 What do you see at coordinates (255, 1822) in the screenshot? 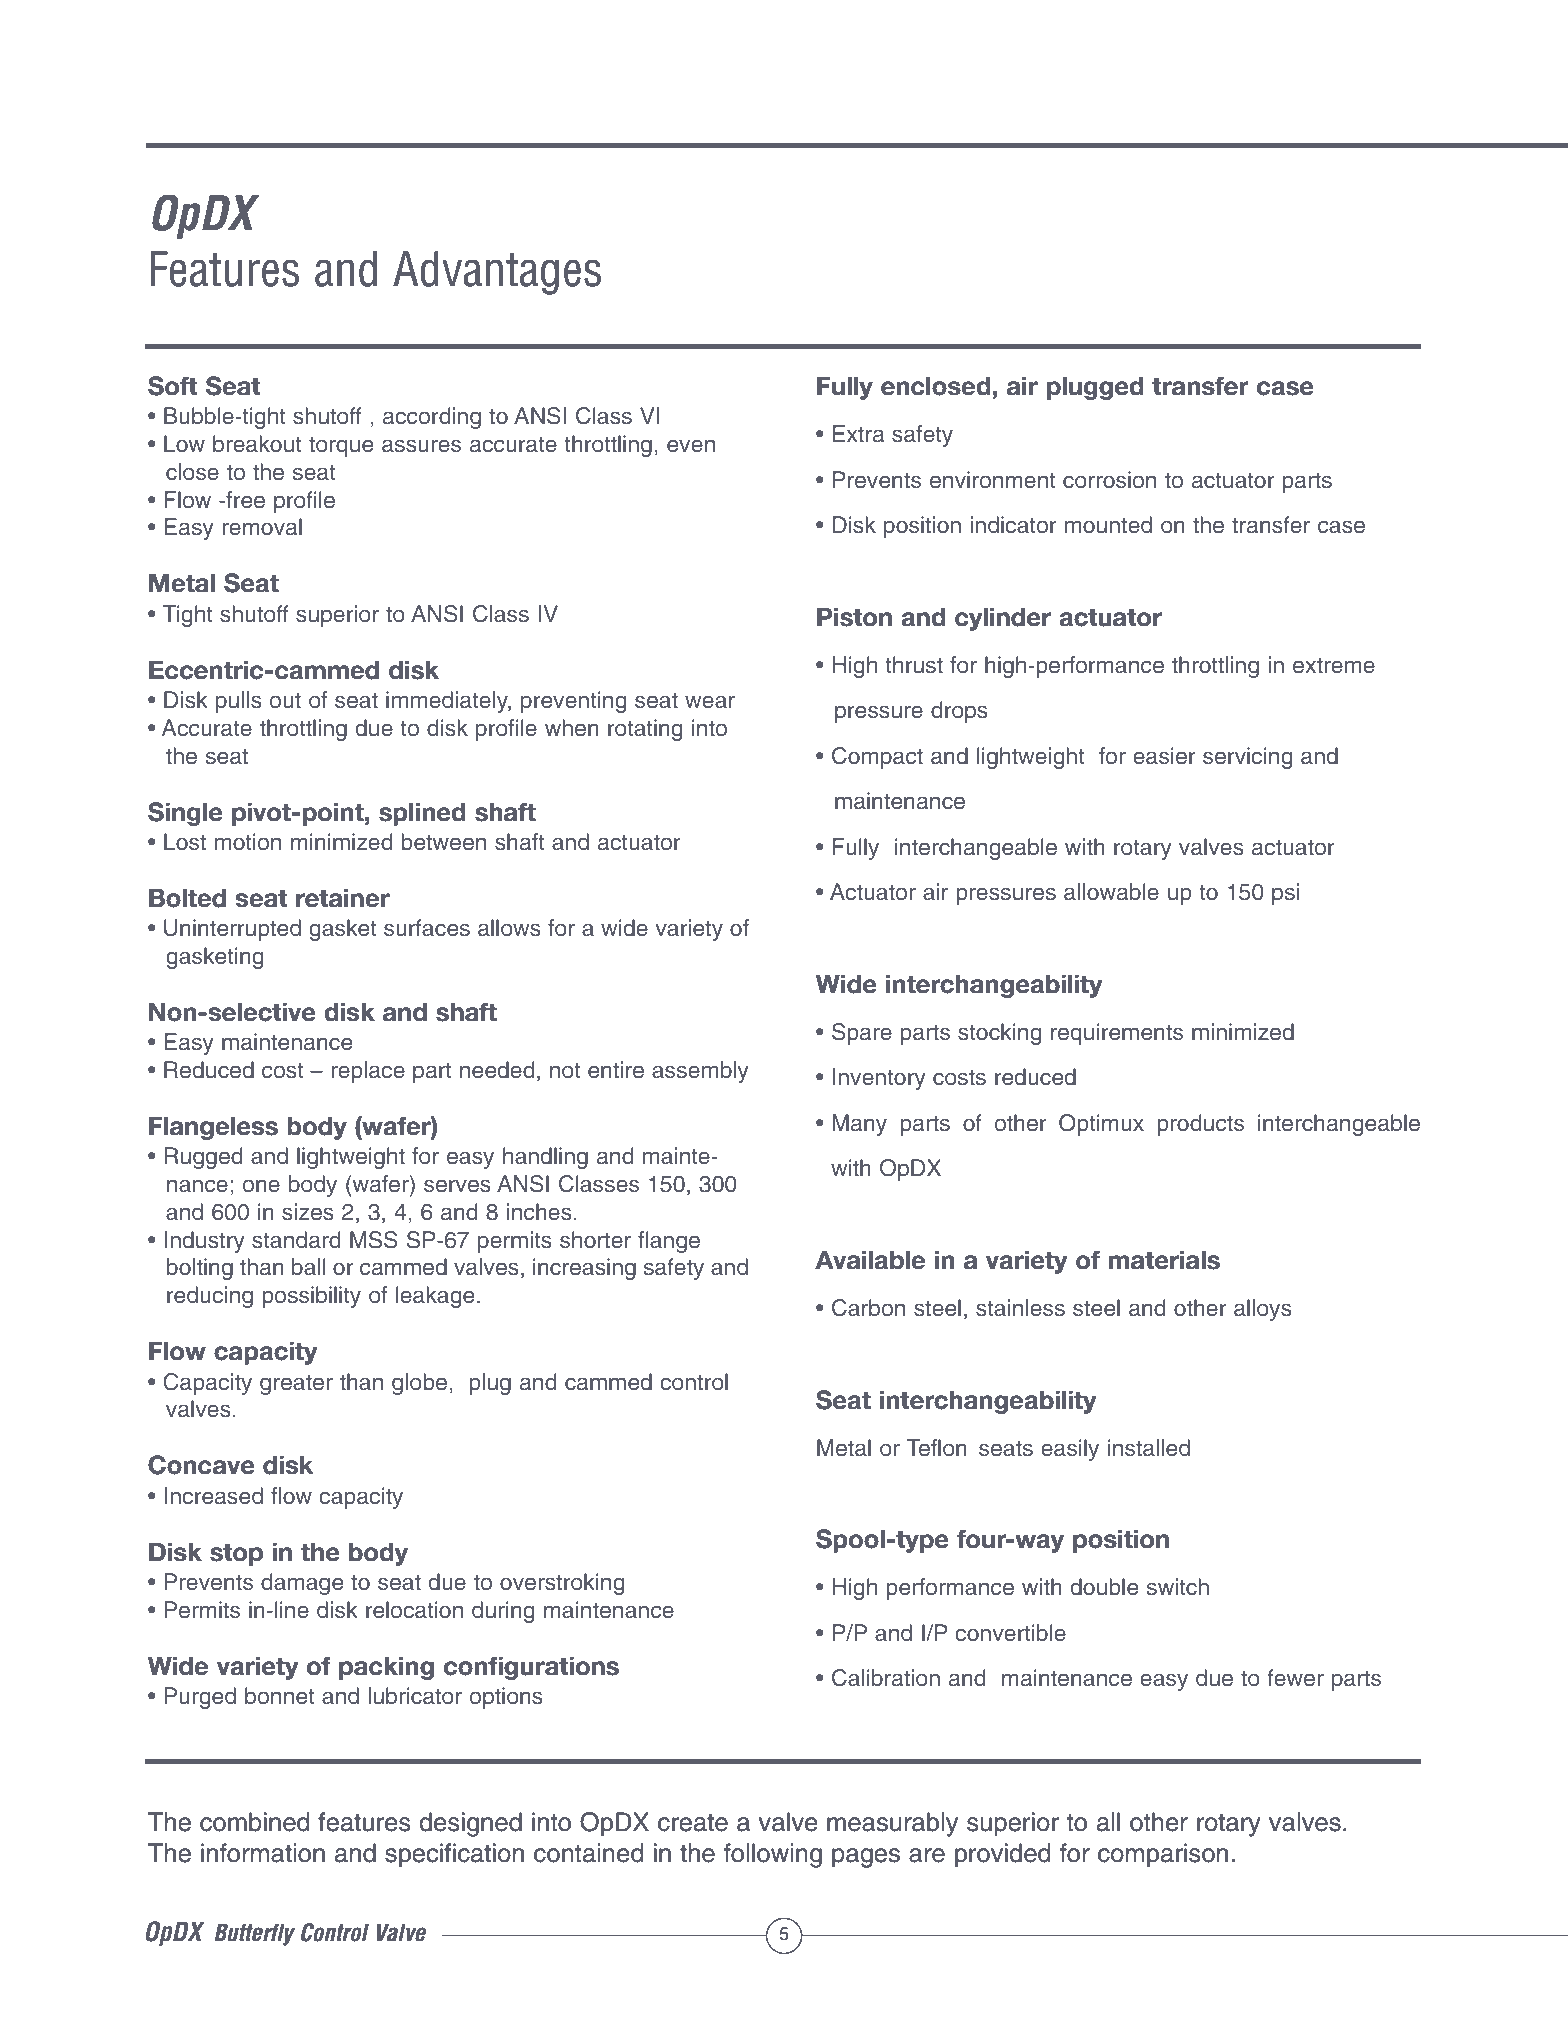
I see `combined` at bounding box center [255, 1822].
